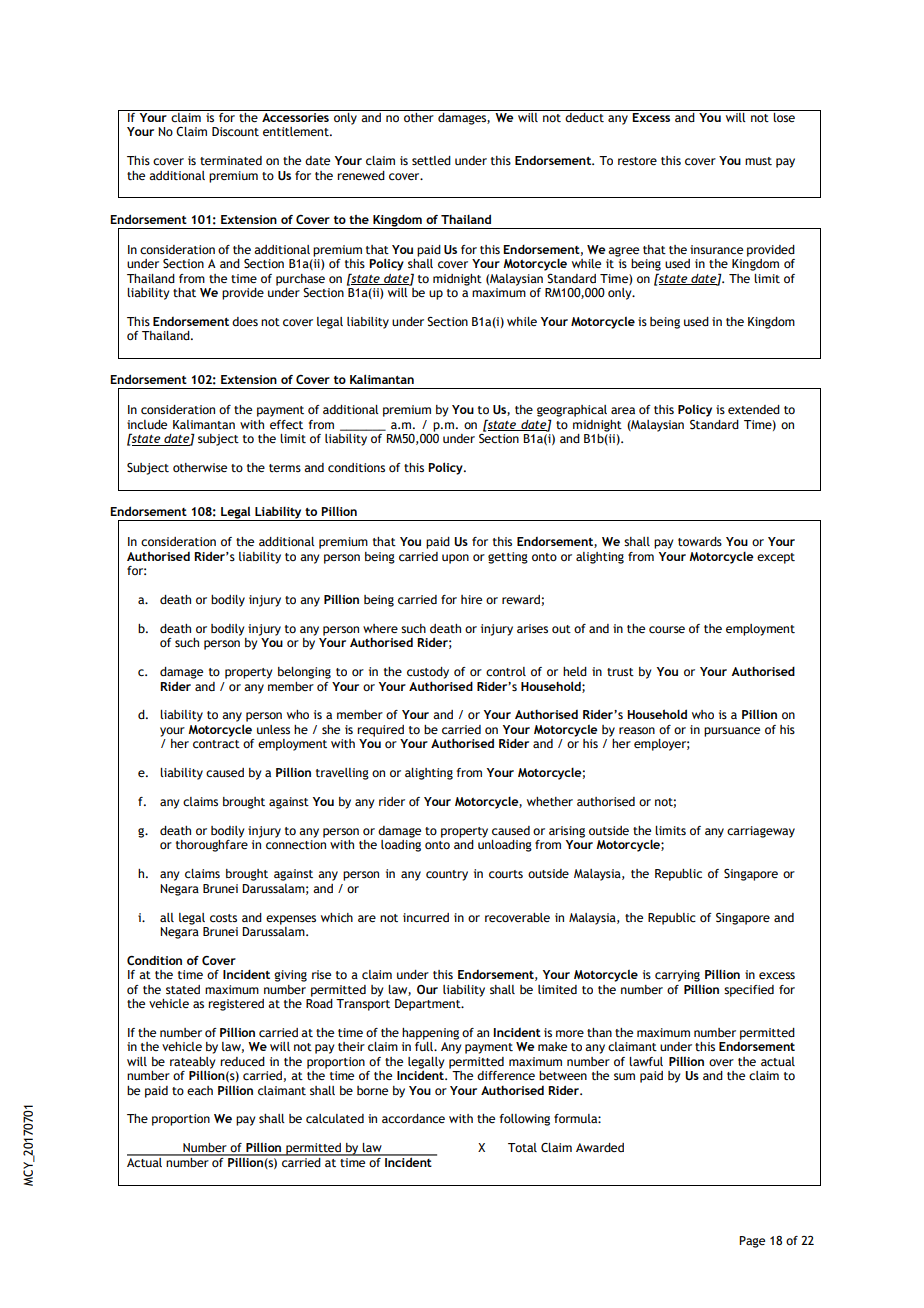 This page has width=924, height=1308. Describe the element at coordinates (286, 424) in the page. I see `effect` at that location.
